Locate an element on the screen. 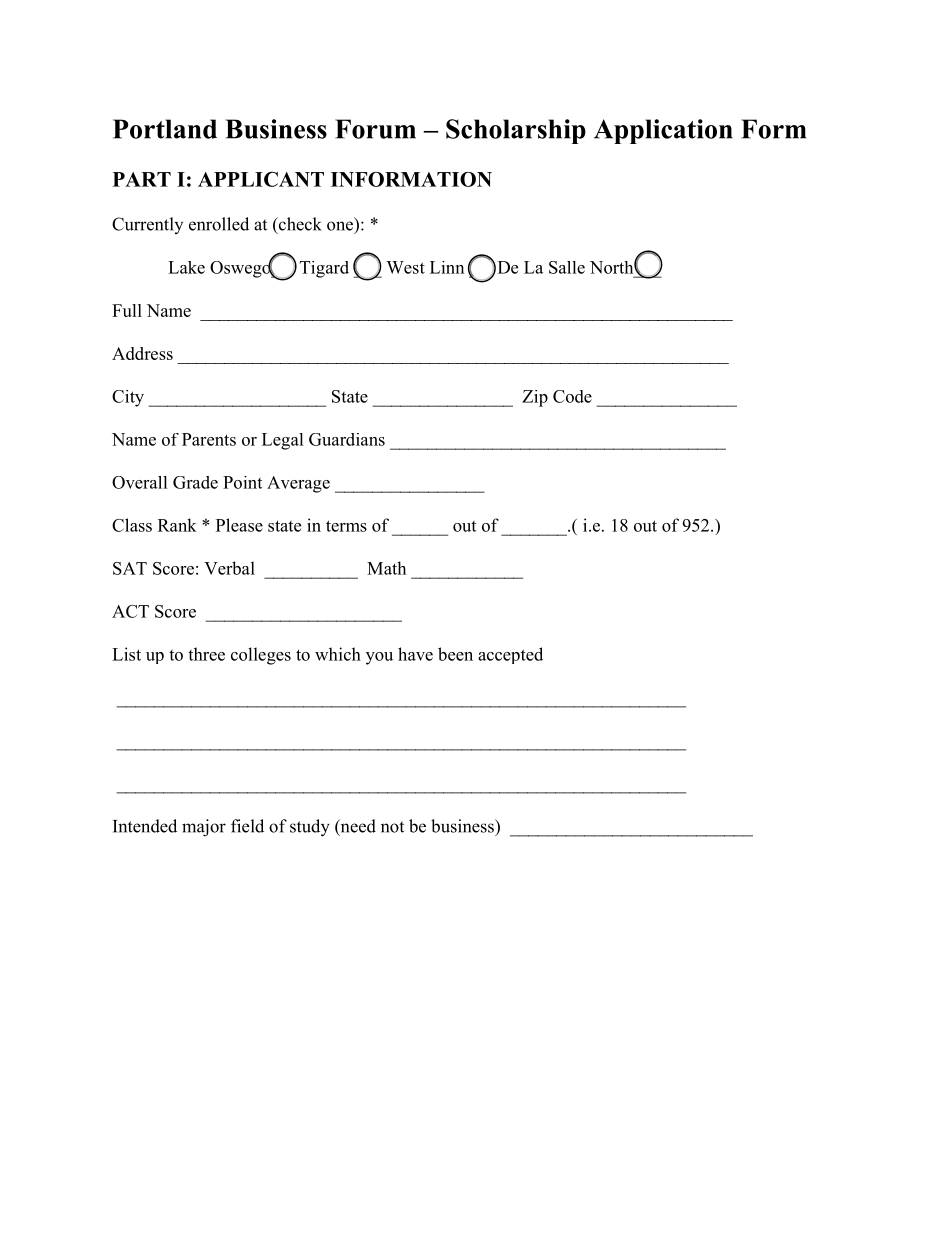 The height and width of the screenshot is (1233, 952). accepted is located at coordinates (510, 655).
